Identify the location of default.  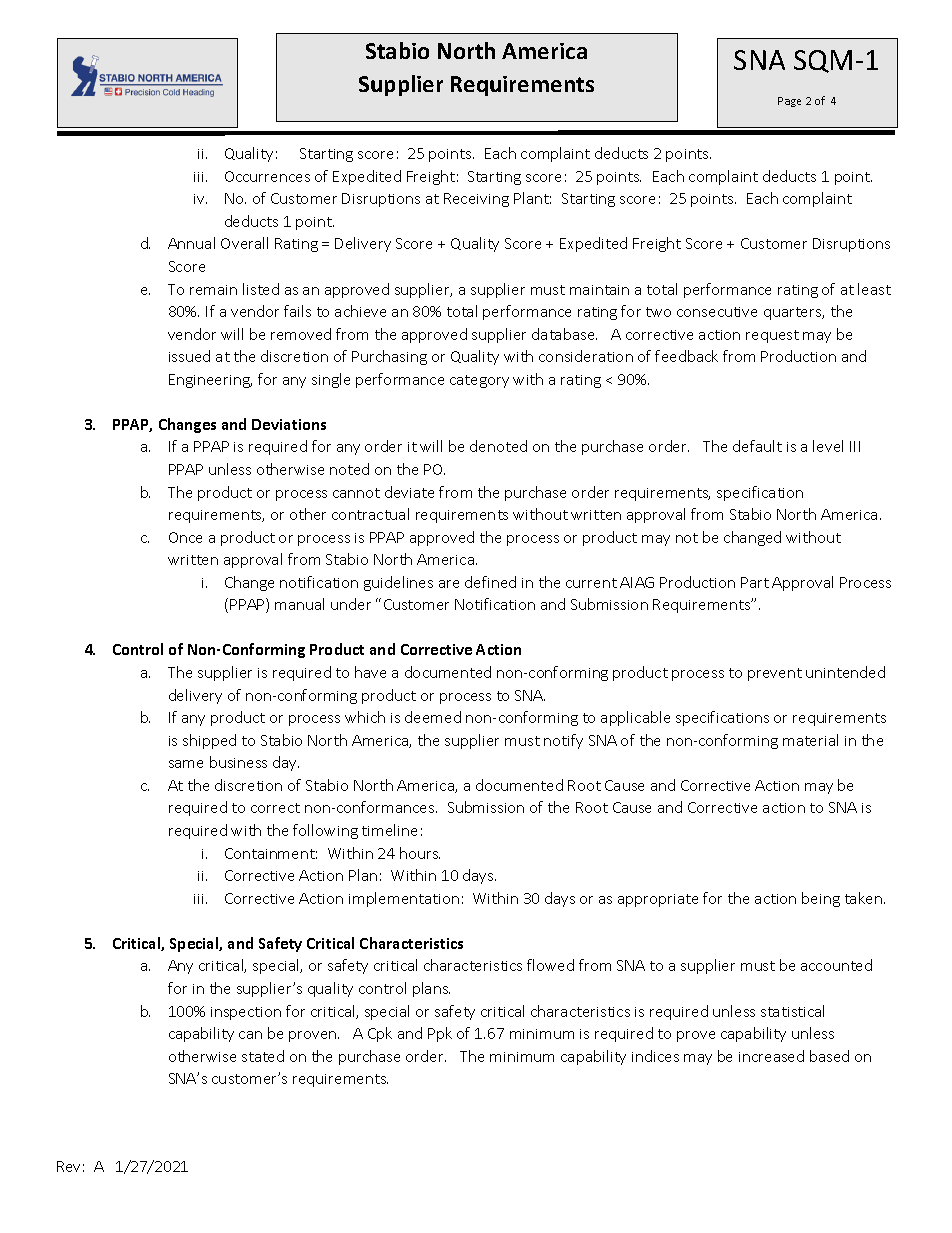
(757, 446).
